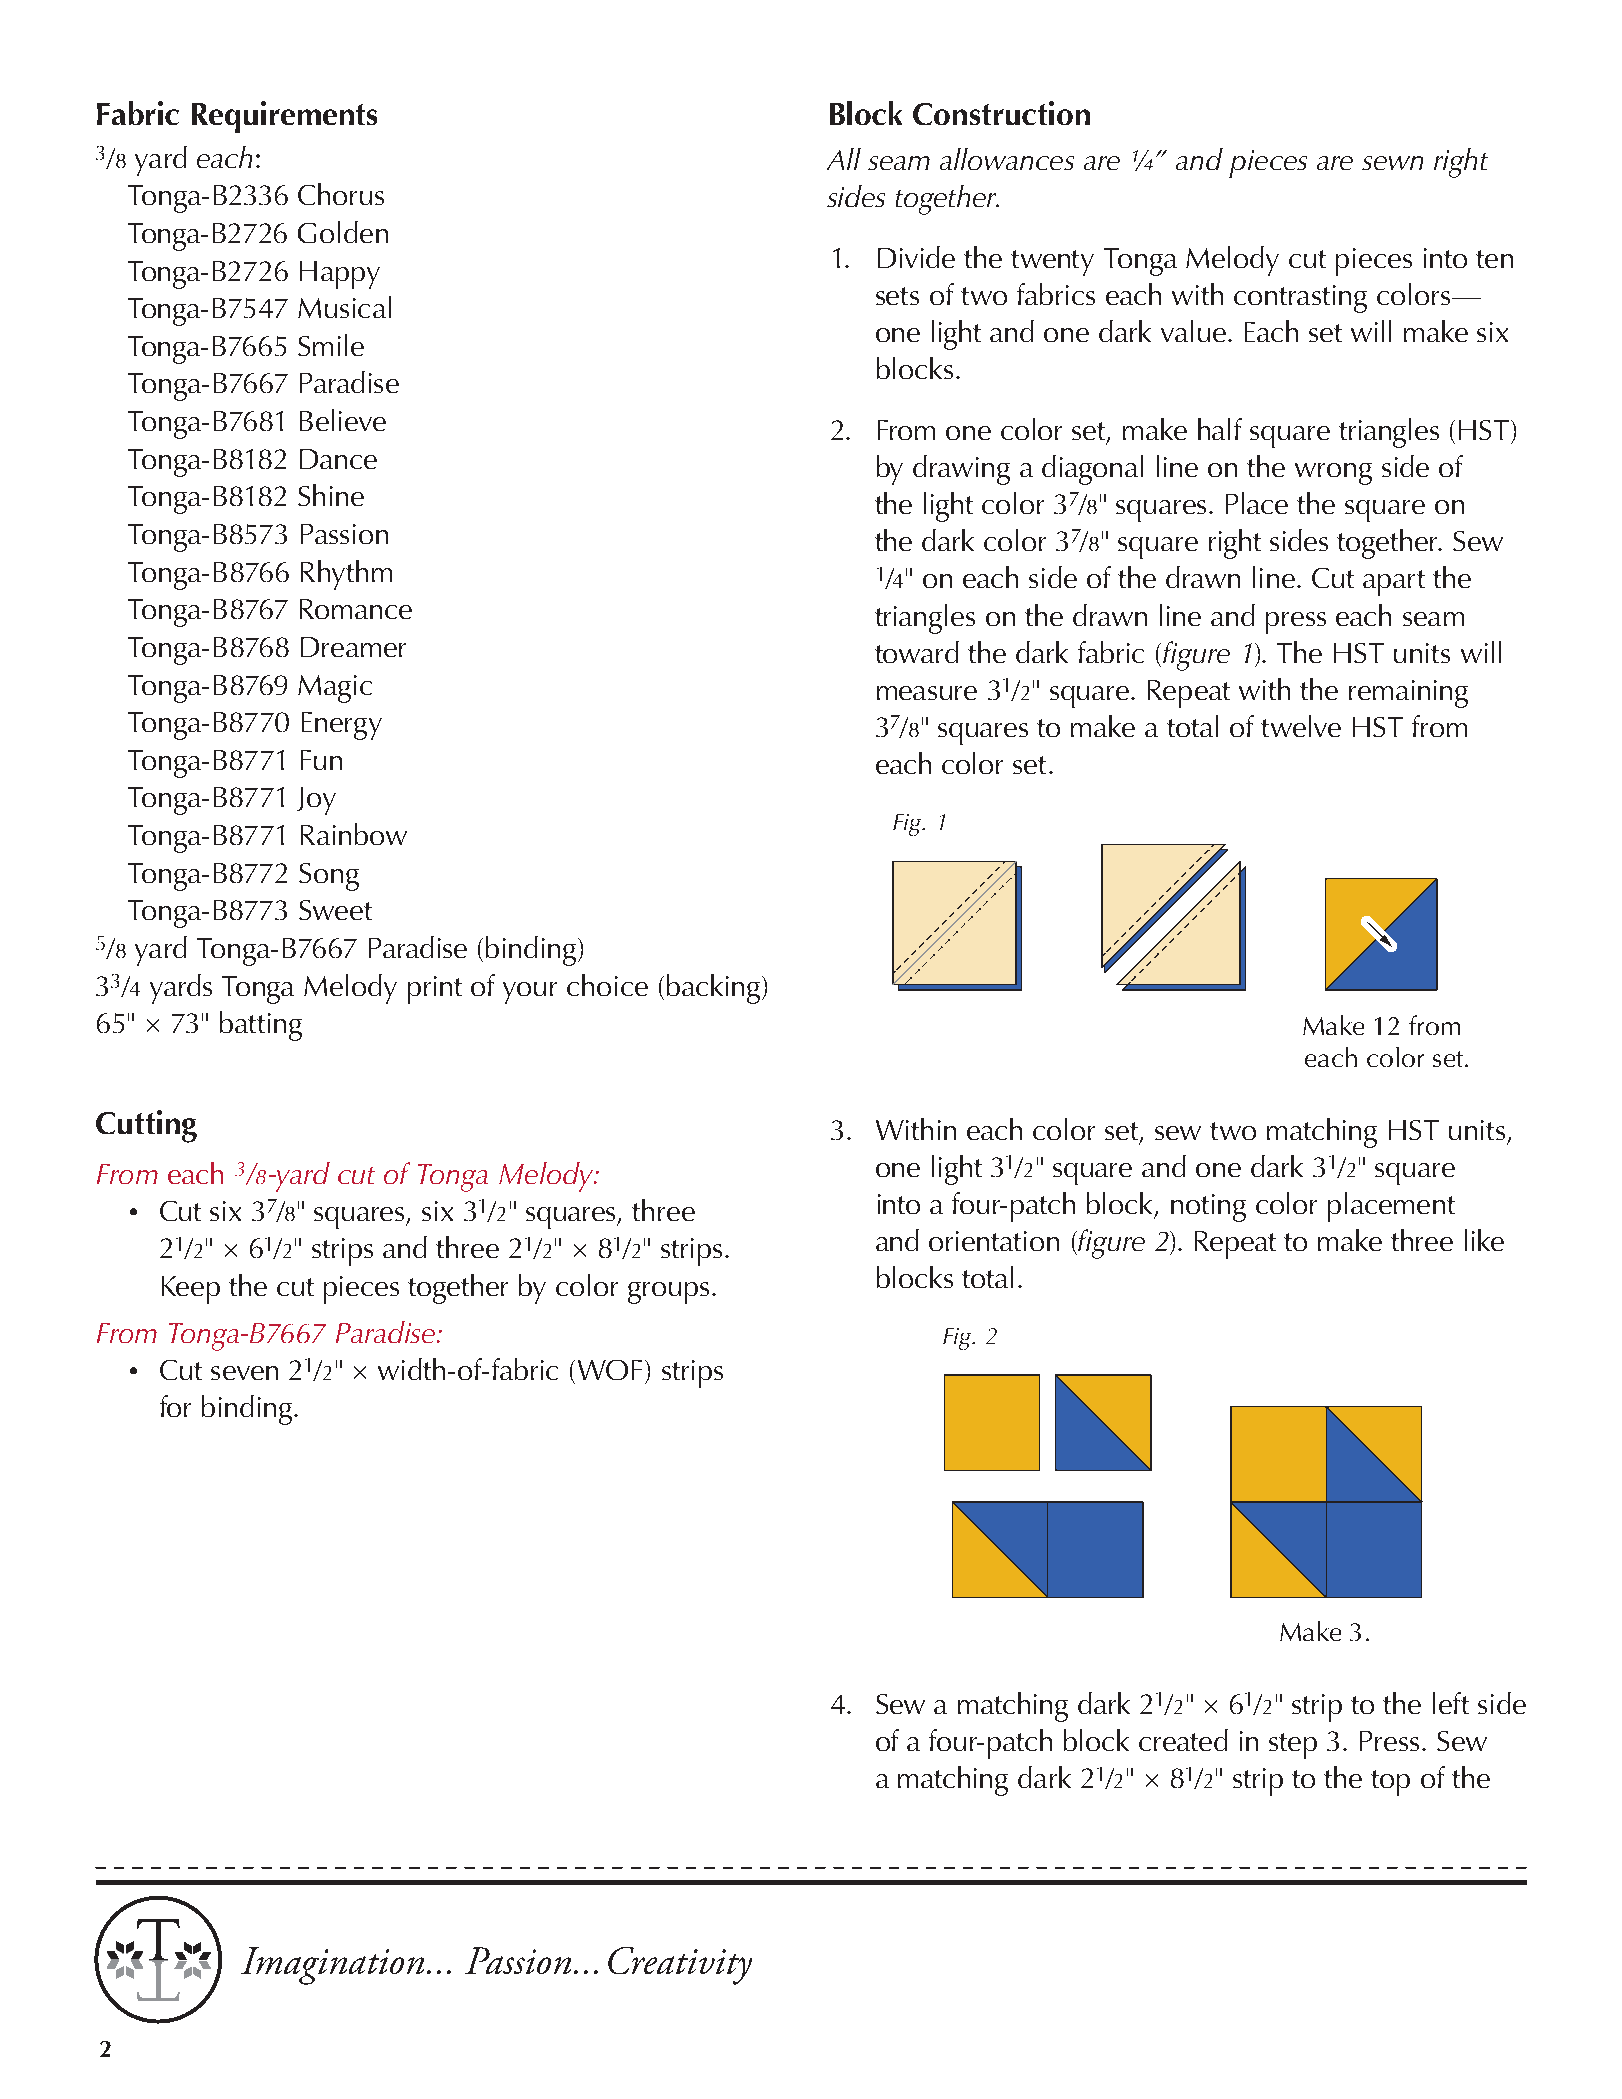  Describe the element at coordinates (1183, 1740) in the document. I see `created` at that location.
